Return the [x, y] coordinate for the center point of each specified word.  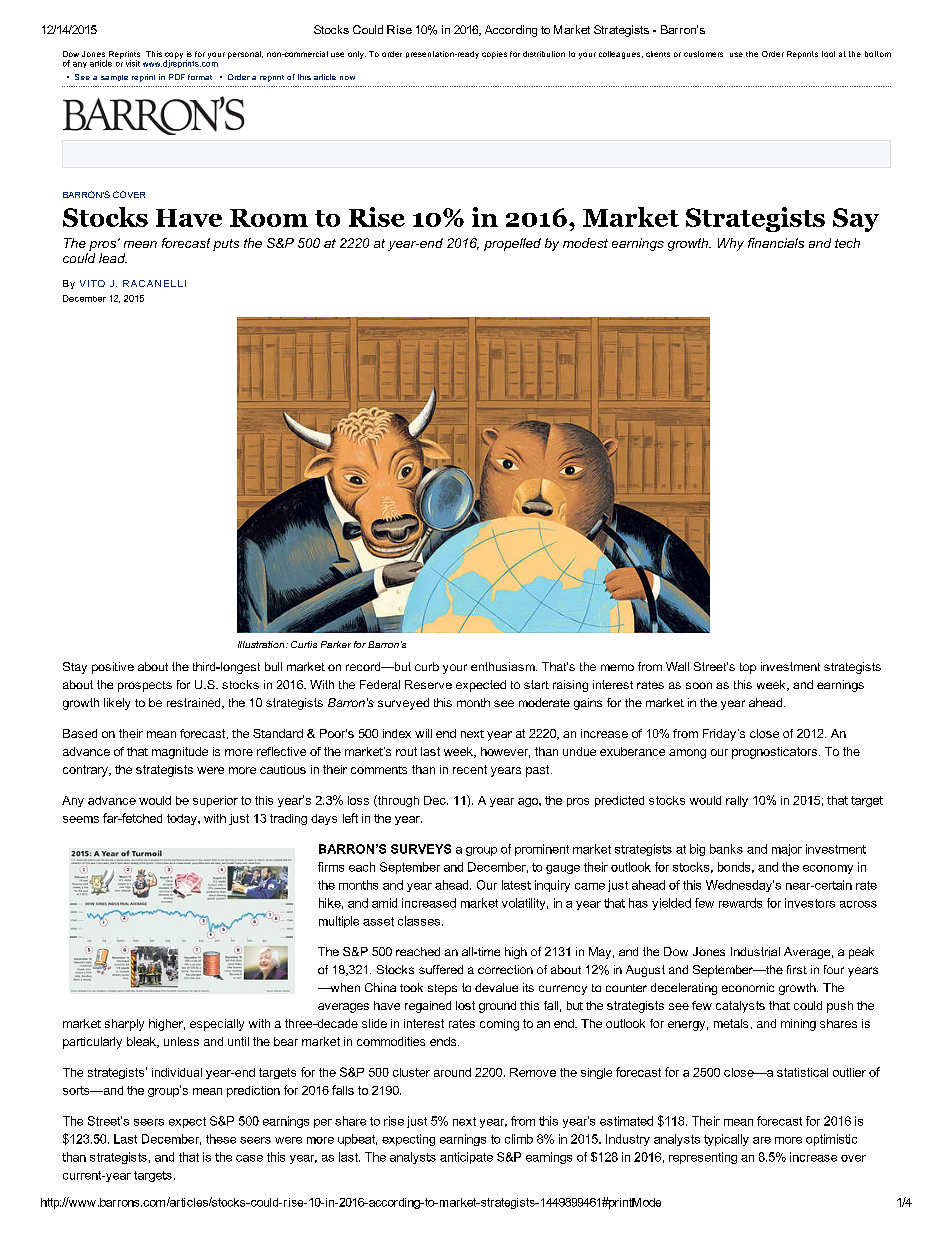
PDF [177, 77]
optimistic [831, 1140]
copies [494, 55]
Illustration [262, 644]
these [221, 1139]
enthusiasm [504, 666]
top [748, 668]
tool [828, 54]
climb [519, 1139]
